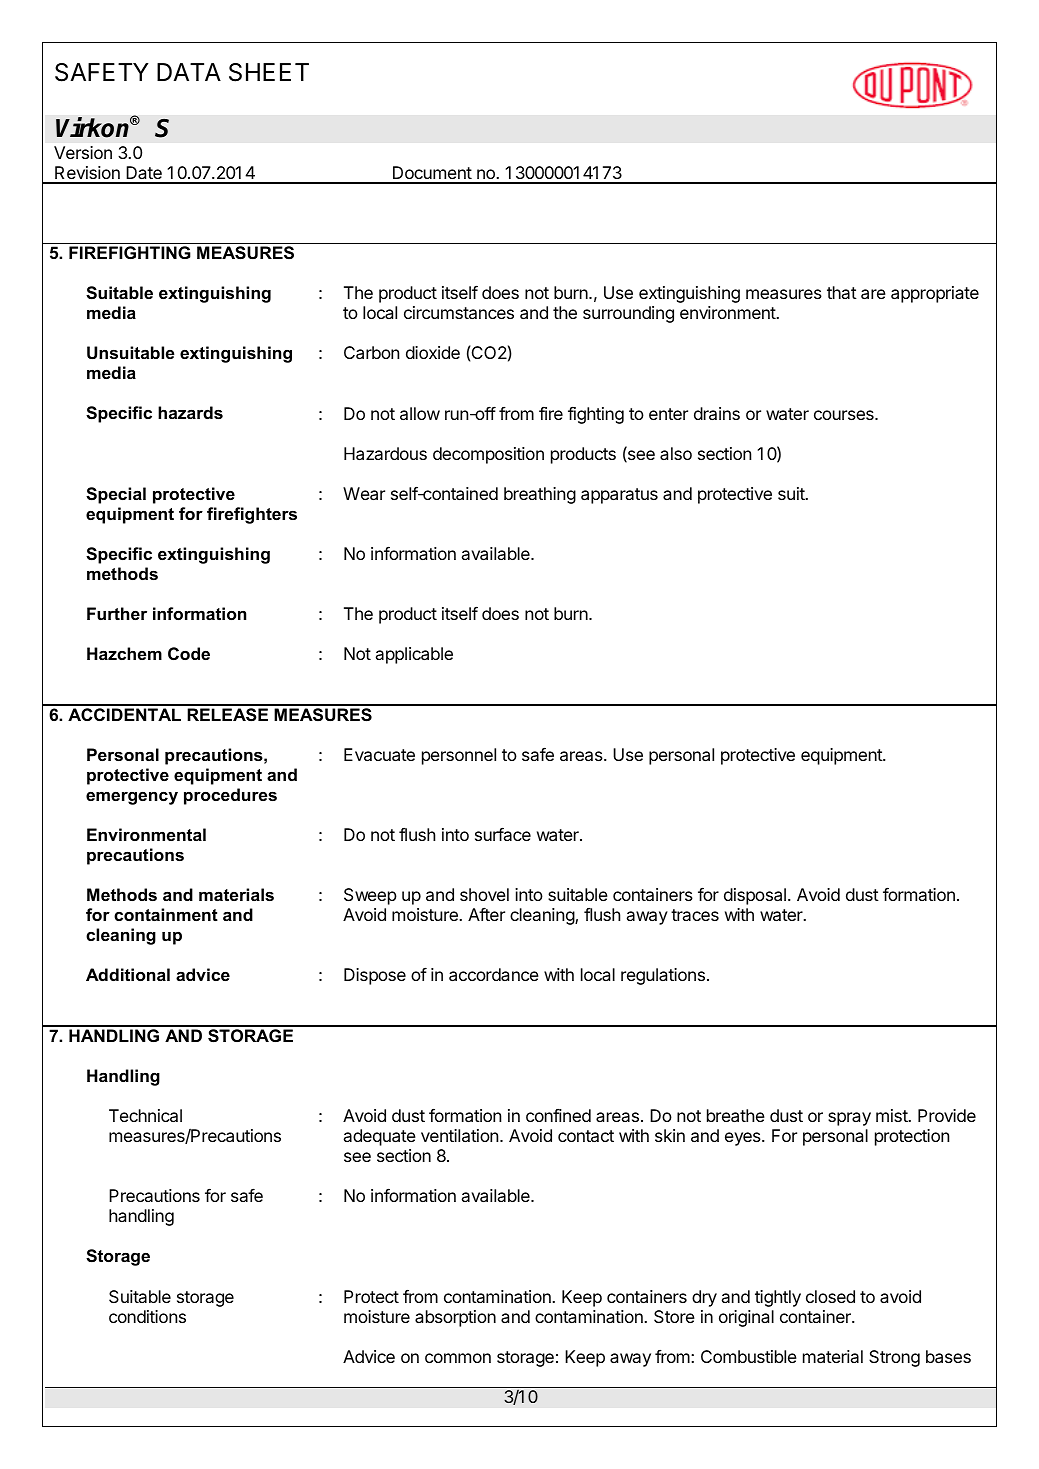 The image size is (1039, 1469). I want to click on conditions, so click(147, 1316).
